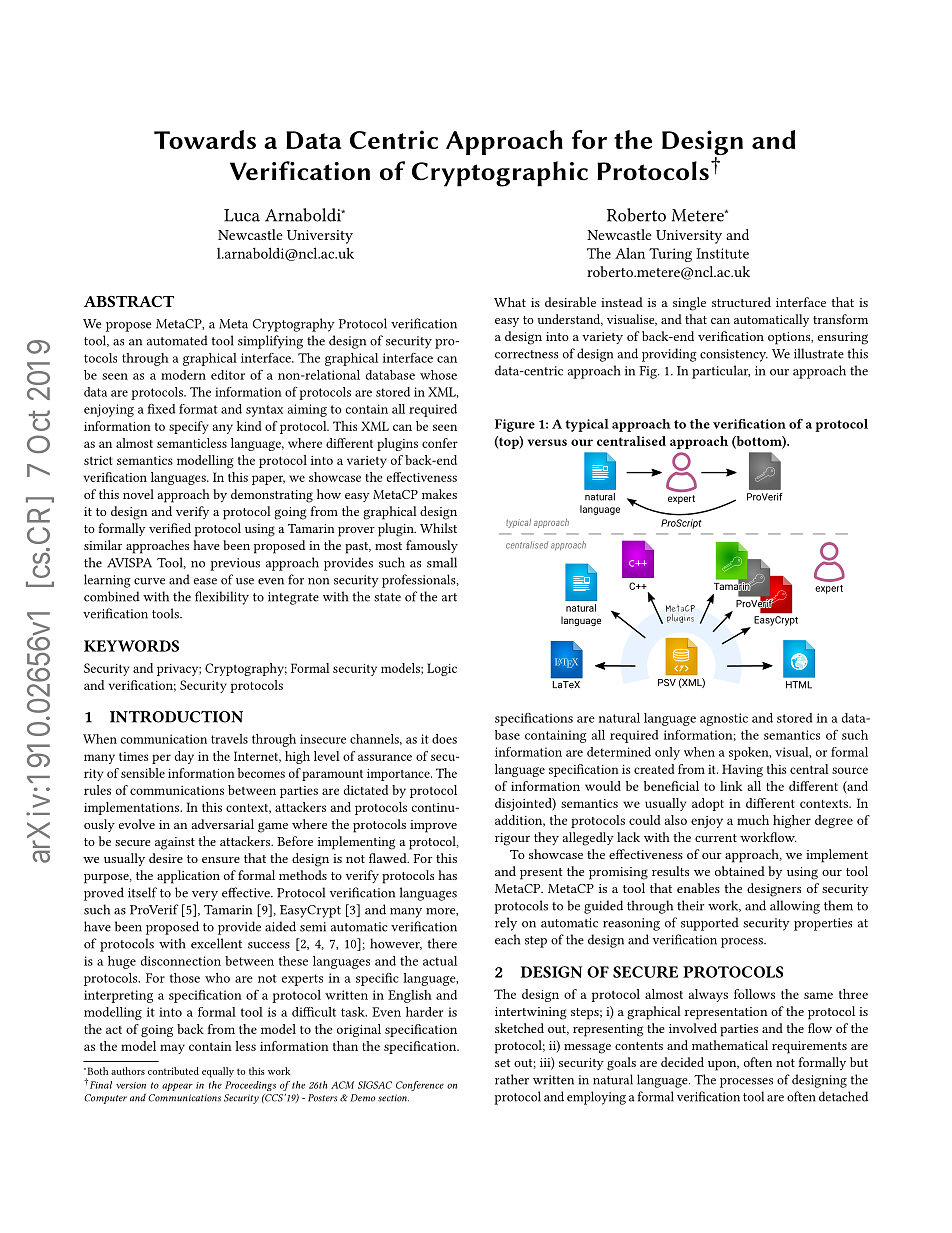 The width and height of the screenshot is (952, 1233). Describe the element at coordinates (500, 174) in the screenshot. I see `Cryptographic` at that location.
